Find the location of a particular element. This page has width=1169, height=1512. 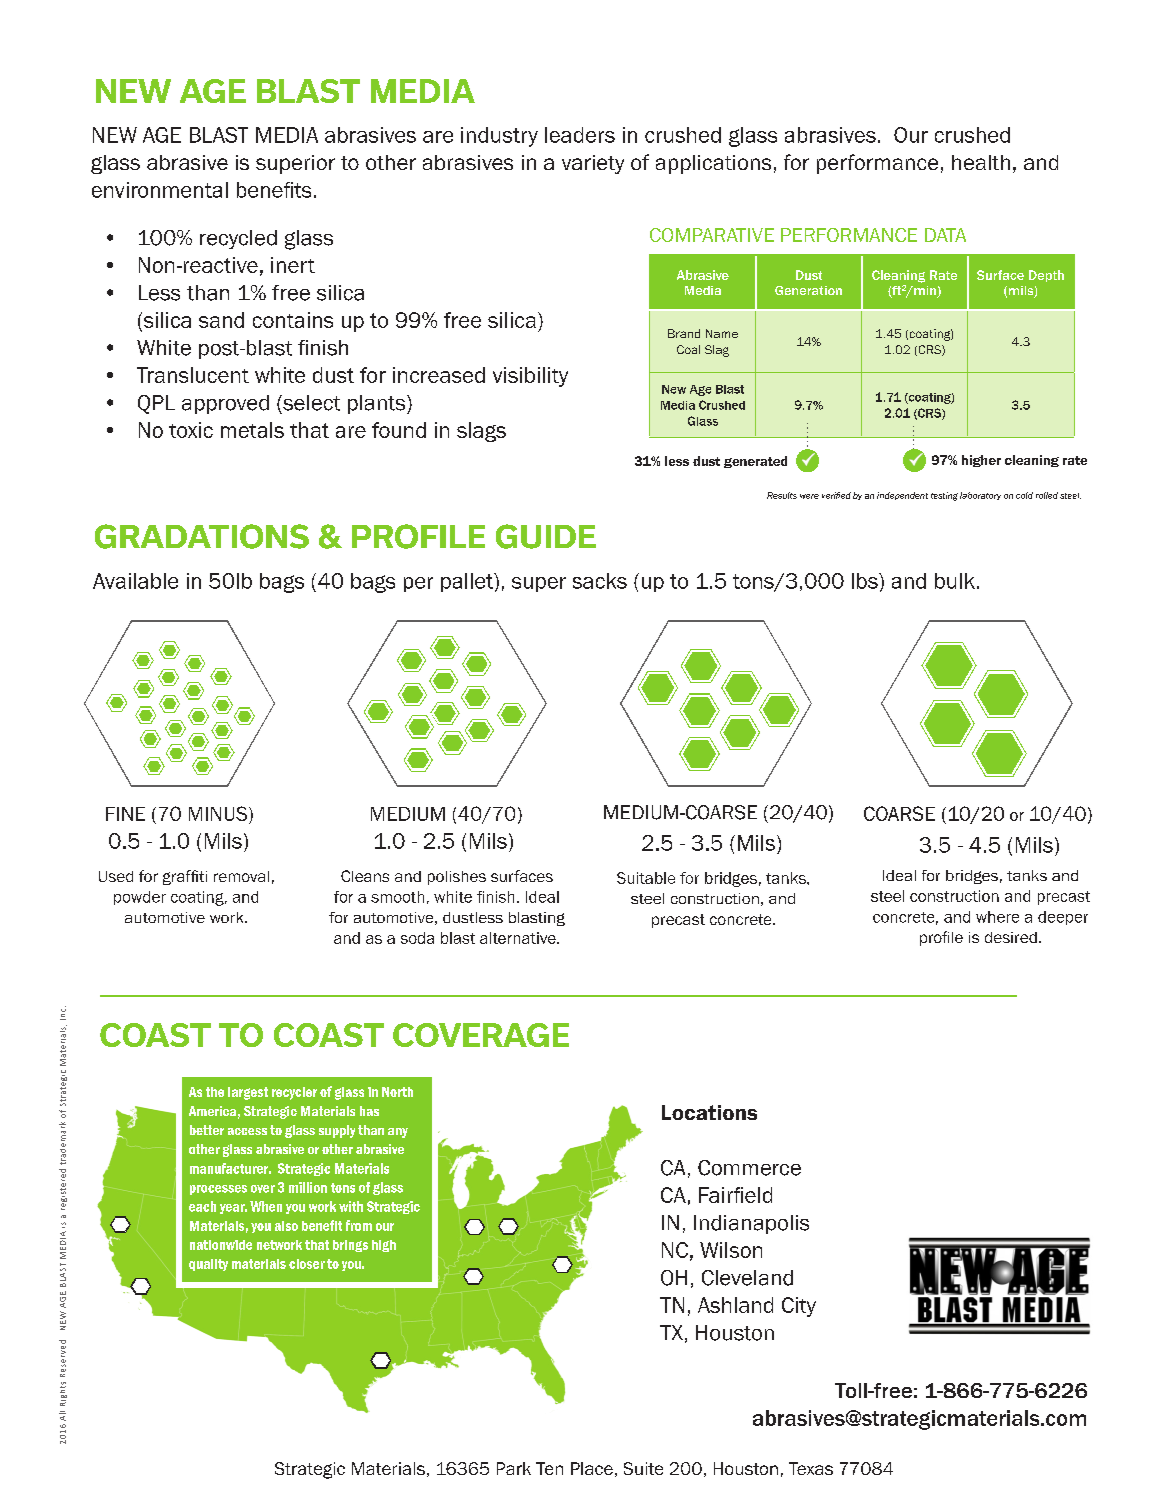

bulk is located at coordinates (955, 581).
